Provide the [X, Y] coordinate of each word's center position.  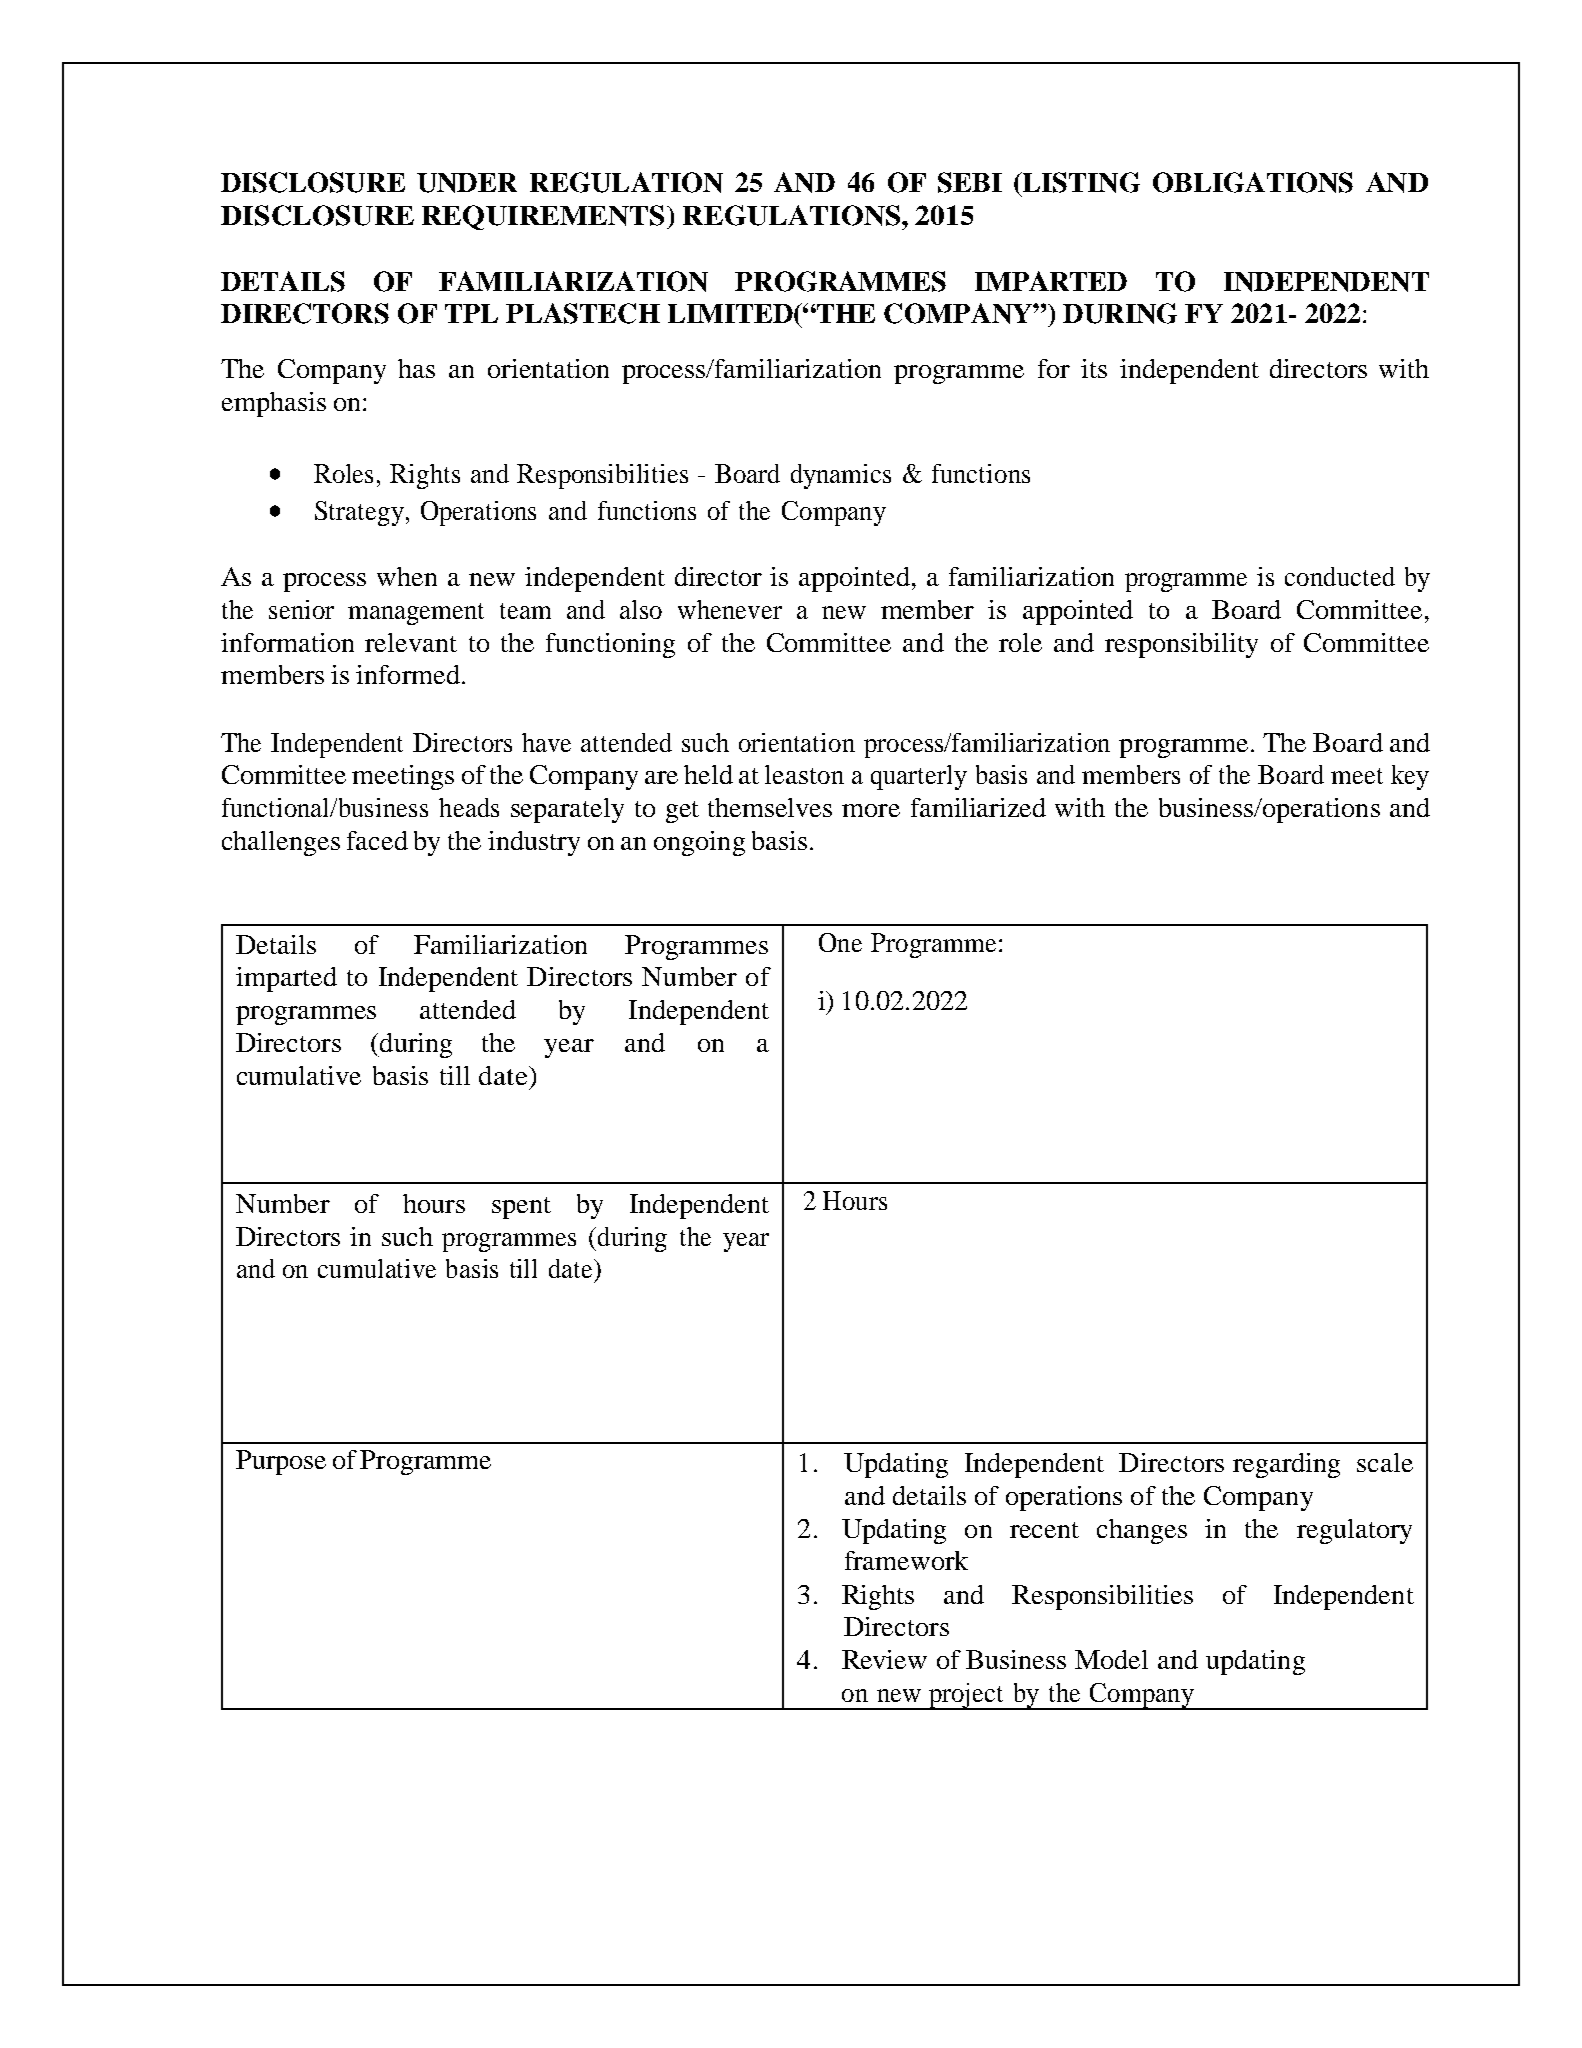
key [1410, 777]
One [840, 942]
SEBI [970, 182]
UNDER [467, 183]
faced [377, 840]
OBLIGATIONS [1253, 182]
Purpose [281, 1462]
